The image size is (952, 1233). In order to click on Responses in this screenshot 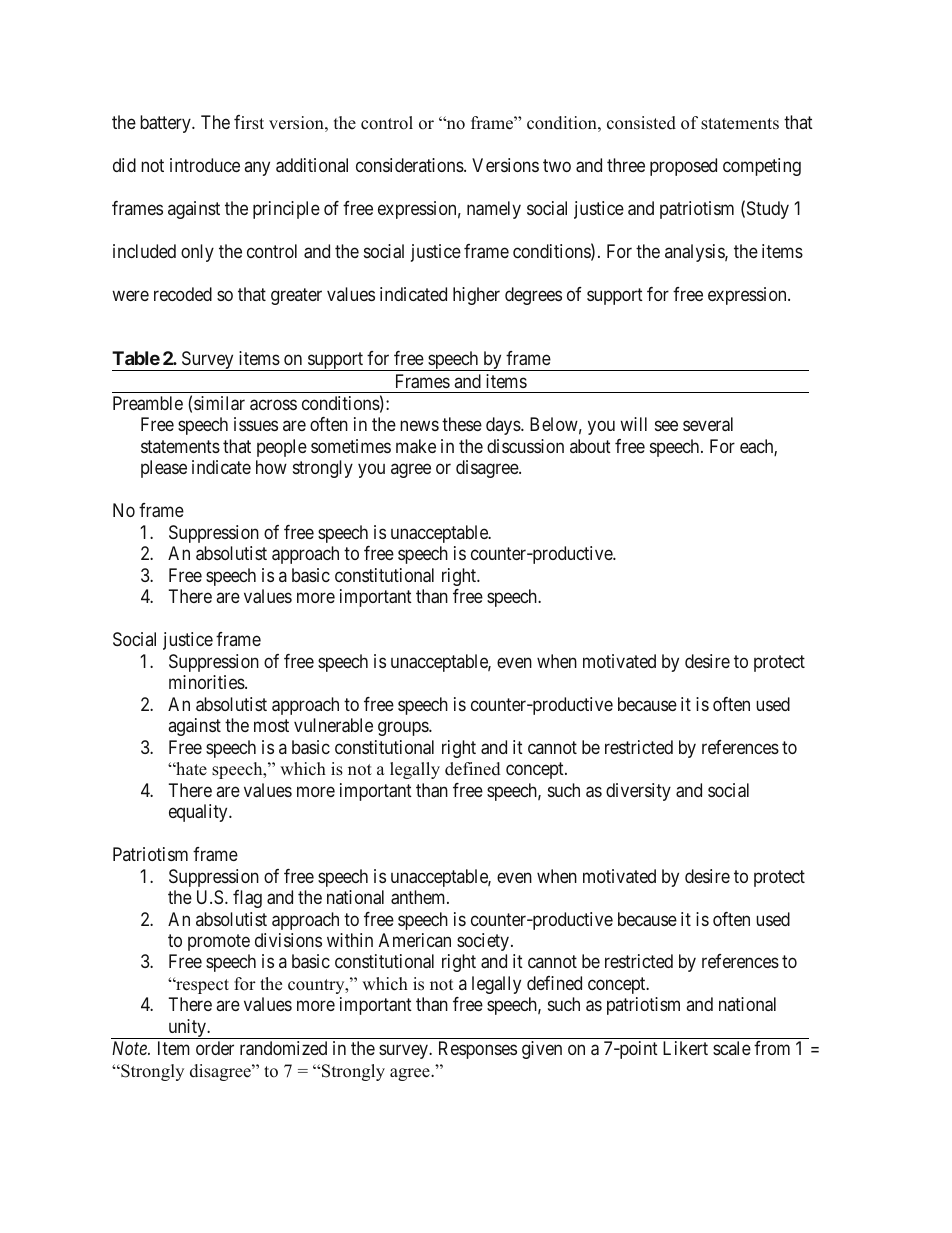, I will do `click(478, 1050)`.
